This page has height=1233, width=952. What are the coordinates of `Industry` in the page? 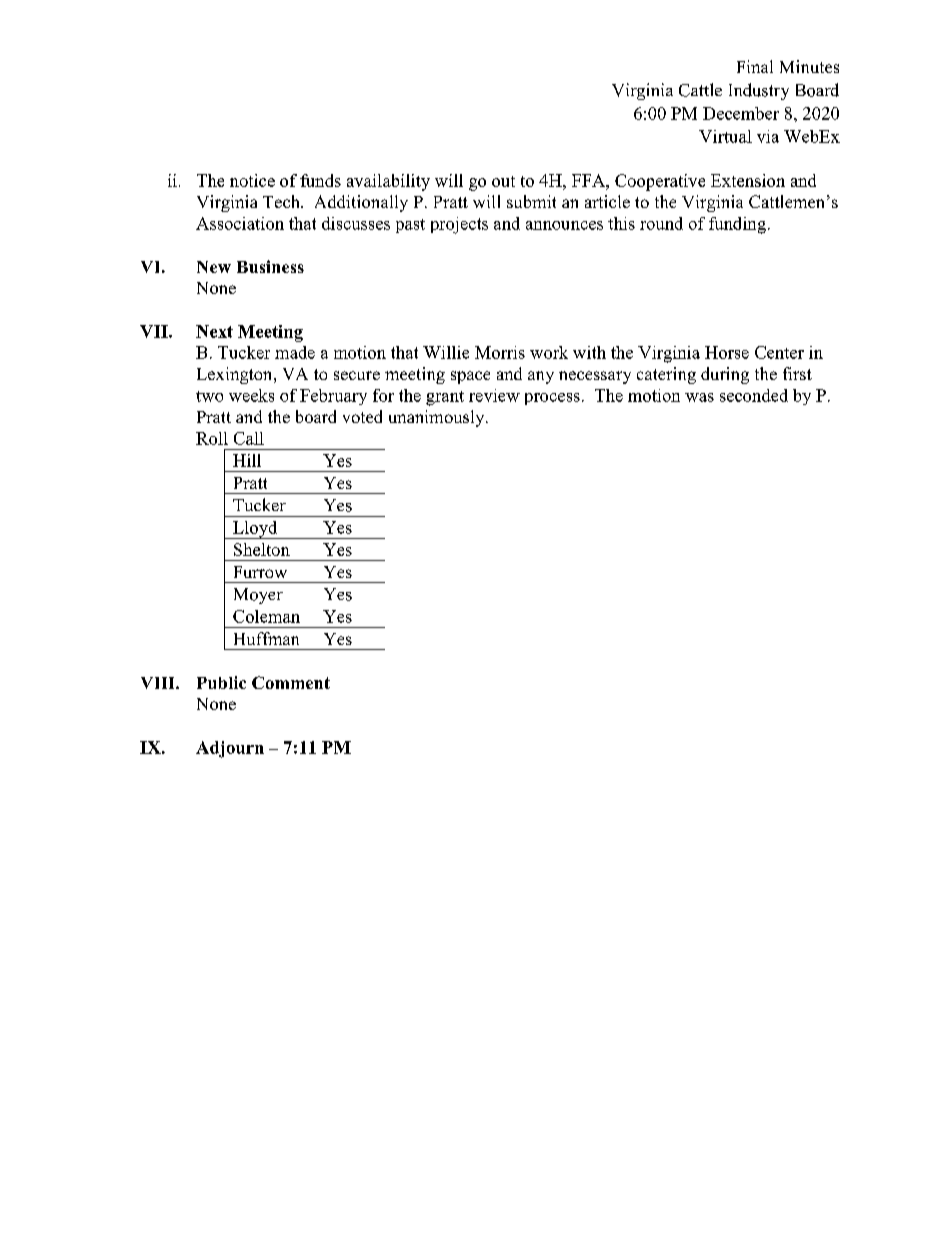 It's located at (759, 91).
